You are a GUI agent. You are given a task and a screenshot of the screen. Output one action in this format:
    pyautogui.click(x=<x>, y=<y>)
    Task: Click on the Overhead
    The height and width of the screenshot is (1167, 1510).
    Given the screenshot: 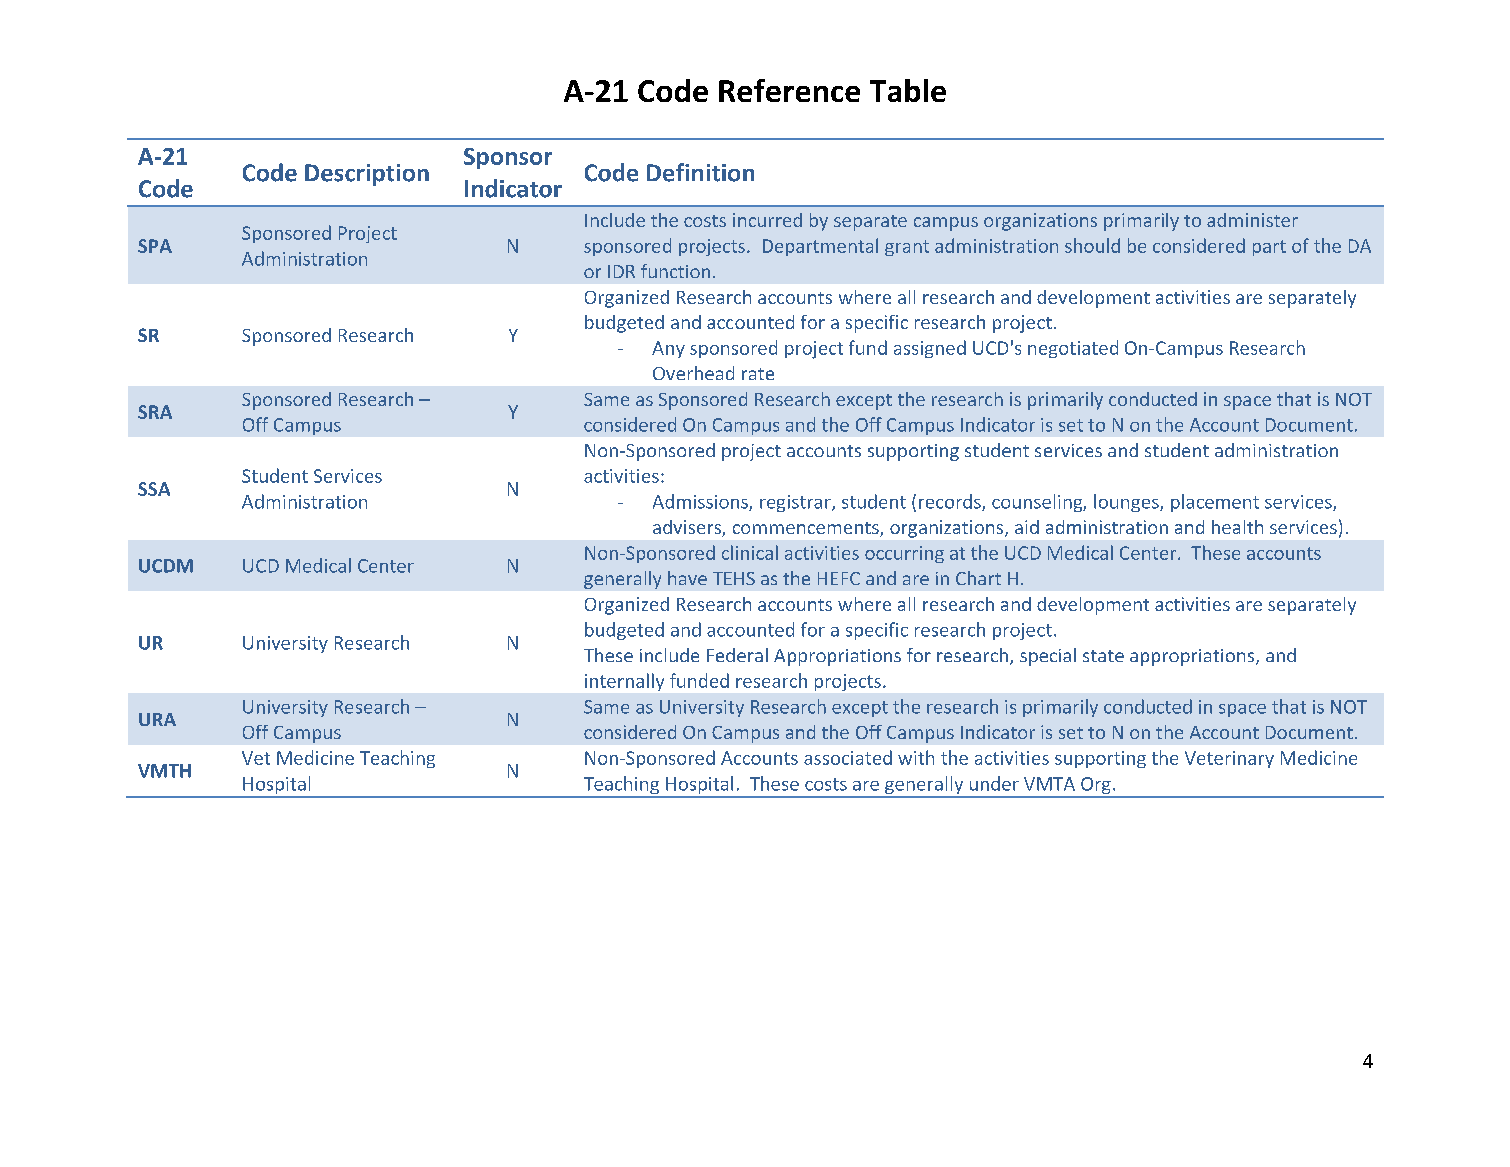 What is the action you would take?
    pyautogui.click(x=693, y=373)
